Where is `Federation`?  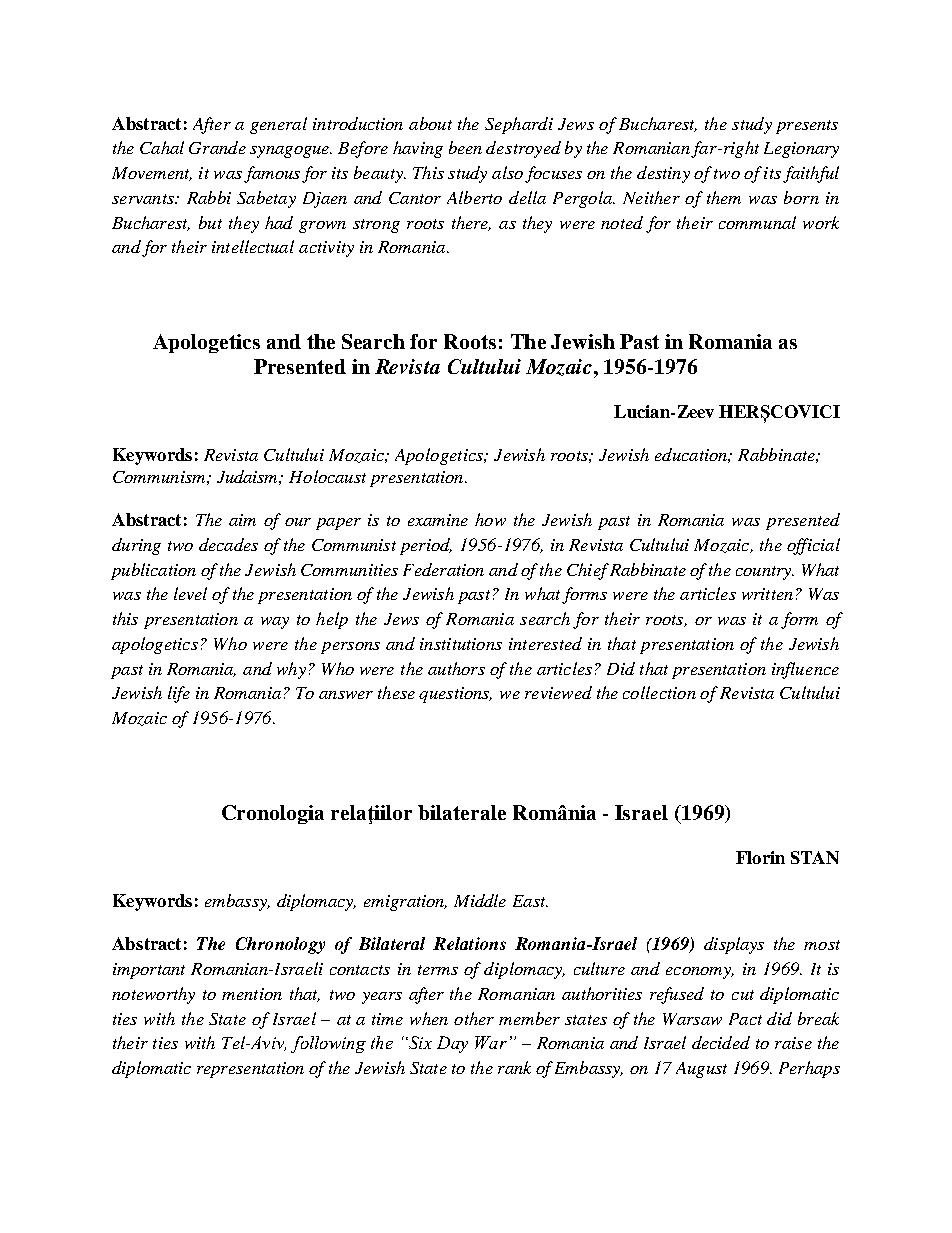
Federation is located at coordinates (443, 569).
